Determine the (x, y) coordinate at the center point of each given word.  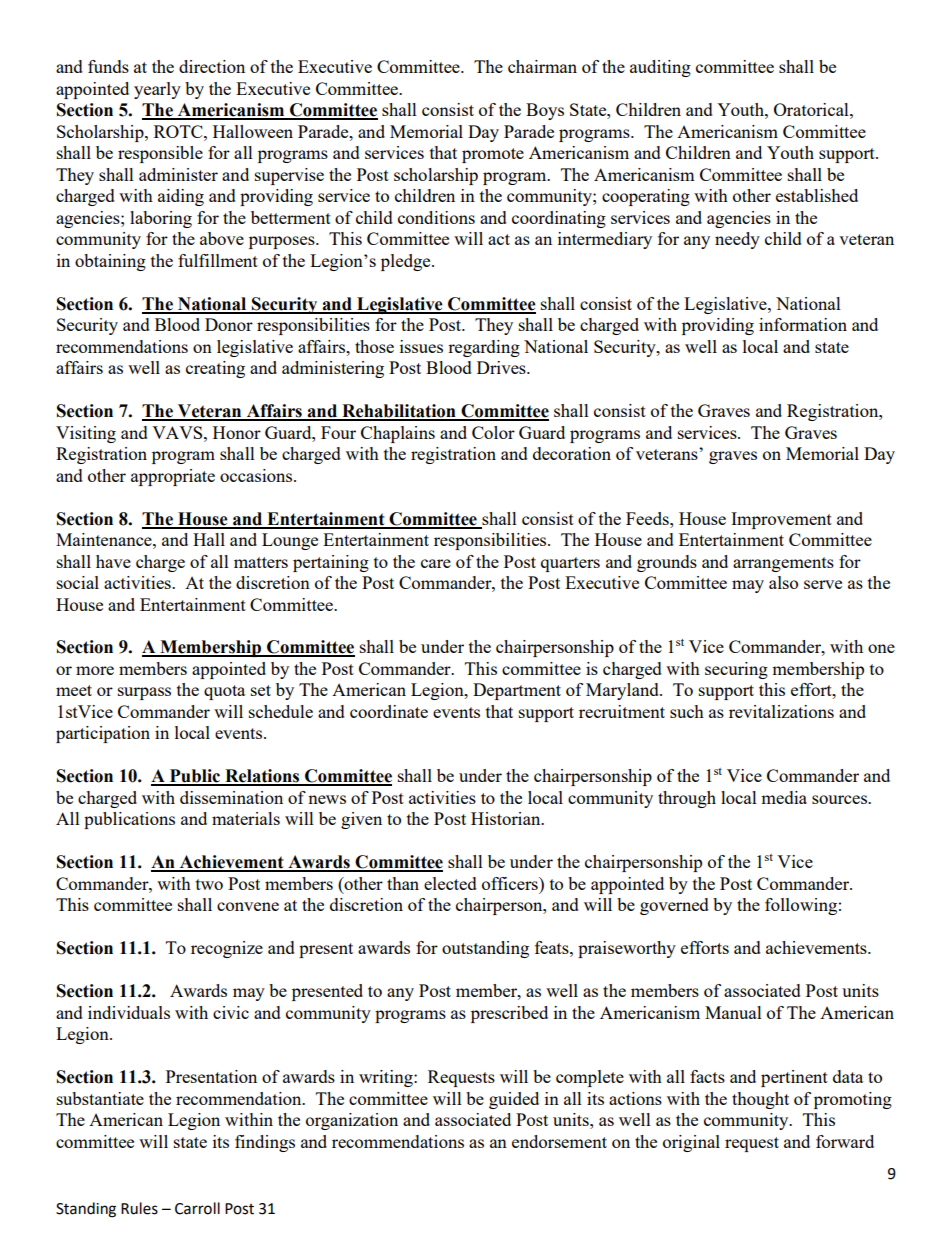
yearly (157, 90)
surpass (144, 693)
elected (450, 883)
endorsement (559, 1141)
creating (215, 369)
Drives (502, 367)
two (209, 884)
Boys (545, 111)
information (803, 324)
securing (736, 670)
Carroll (197, 1208)
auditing (660, 68)
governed (674, 906)
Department (517, 691)
